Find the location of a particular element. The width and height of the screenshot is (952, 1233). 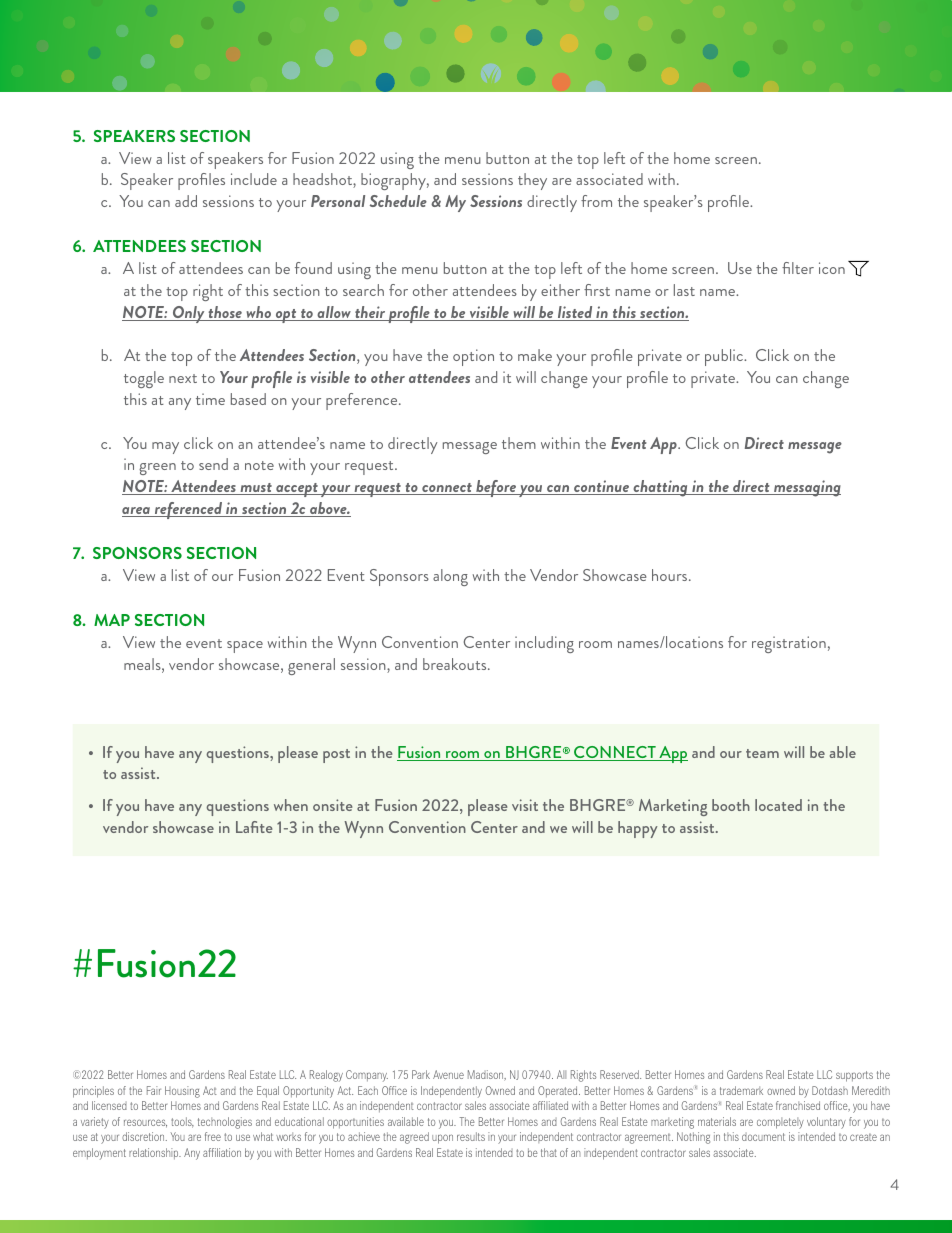

breakouts is located at coordinates (456, 664).
